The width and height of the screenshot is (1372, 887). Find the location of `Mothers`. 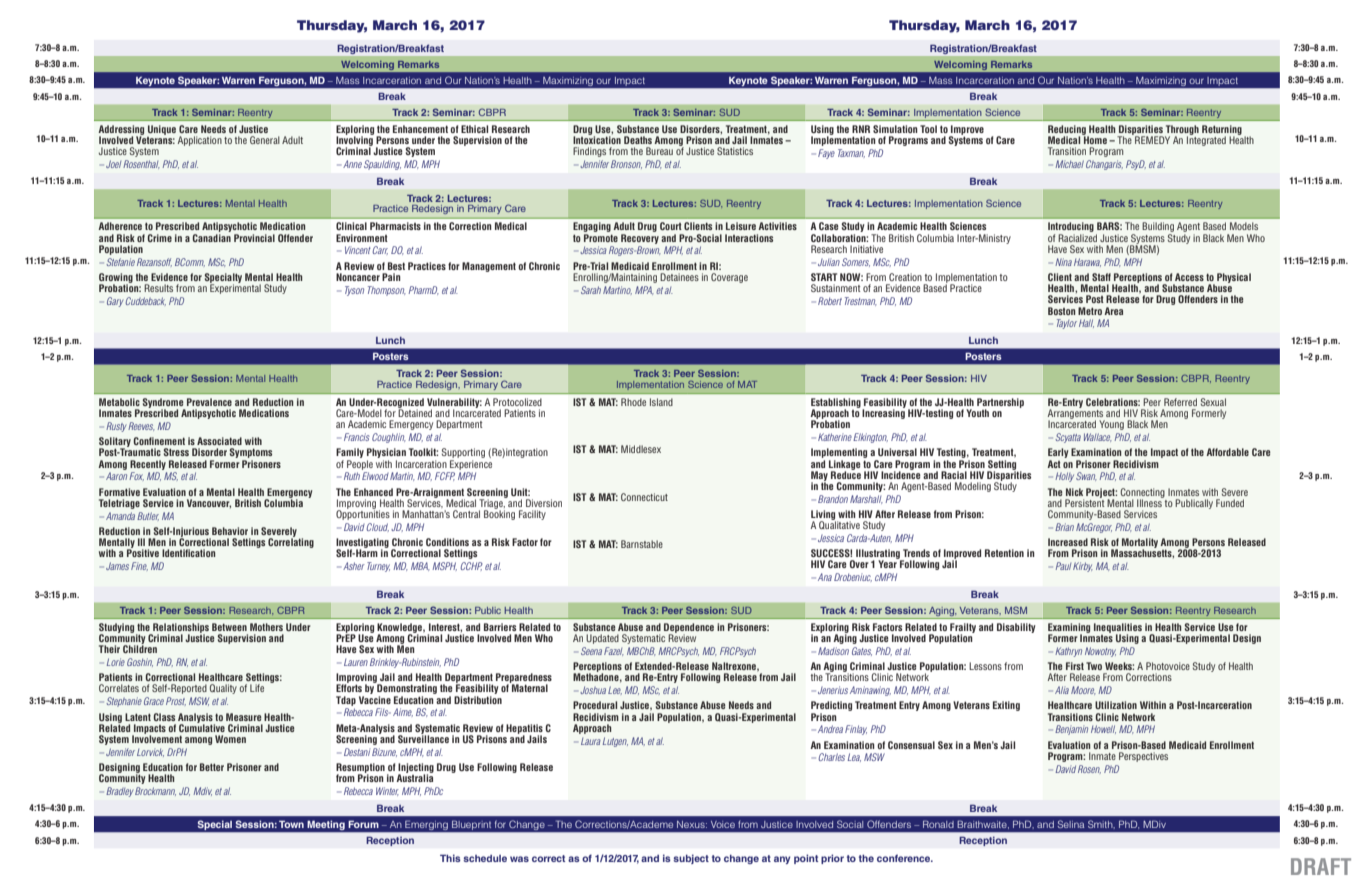

Mothers is located at coordinates (266, 627).
